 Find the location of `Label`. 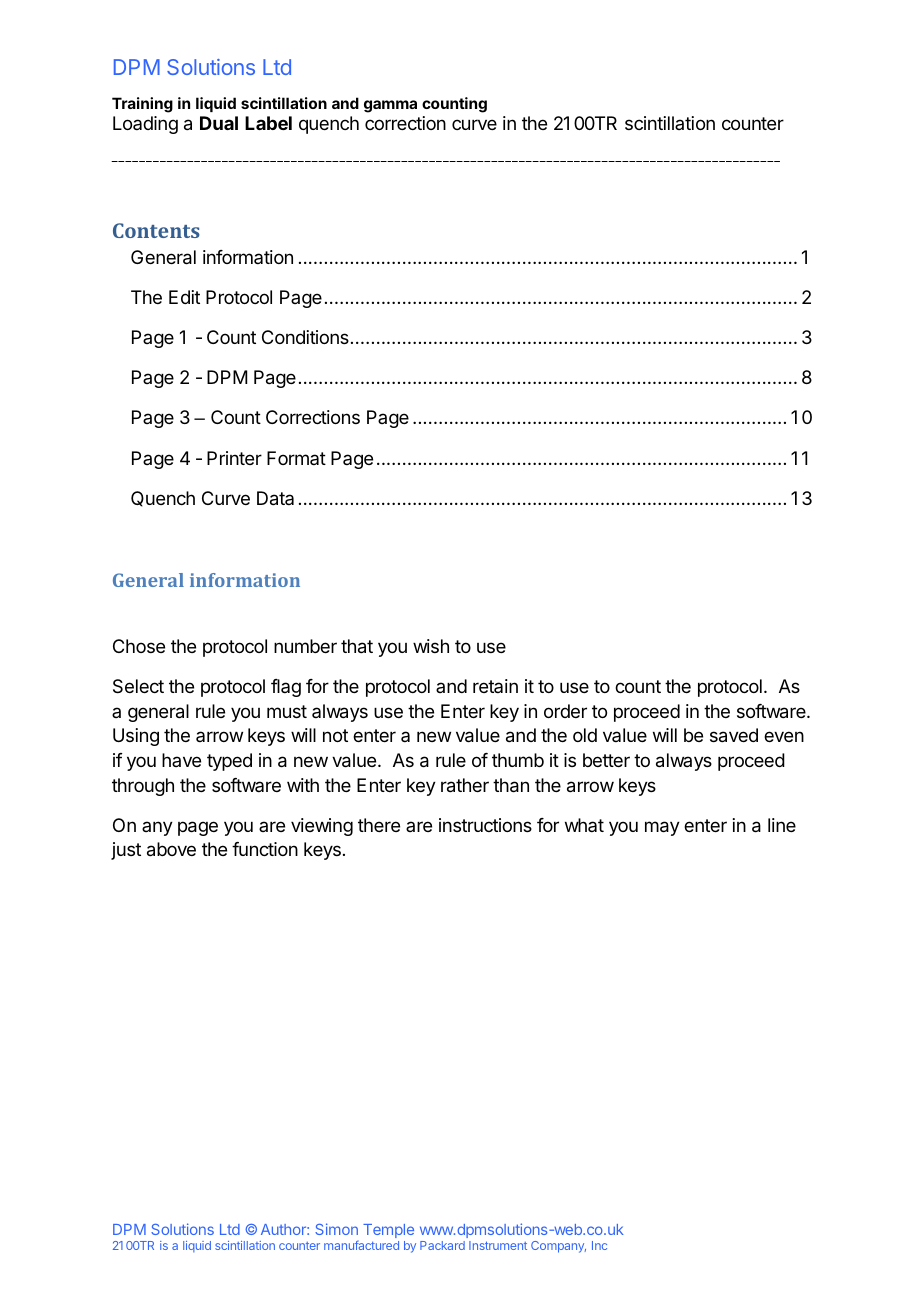

Label is located at coordinates (268, 123).
